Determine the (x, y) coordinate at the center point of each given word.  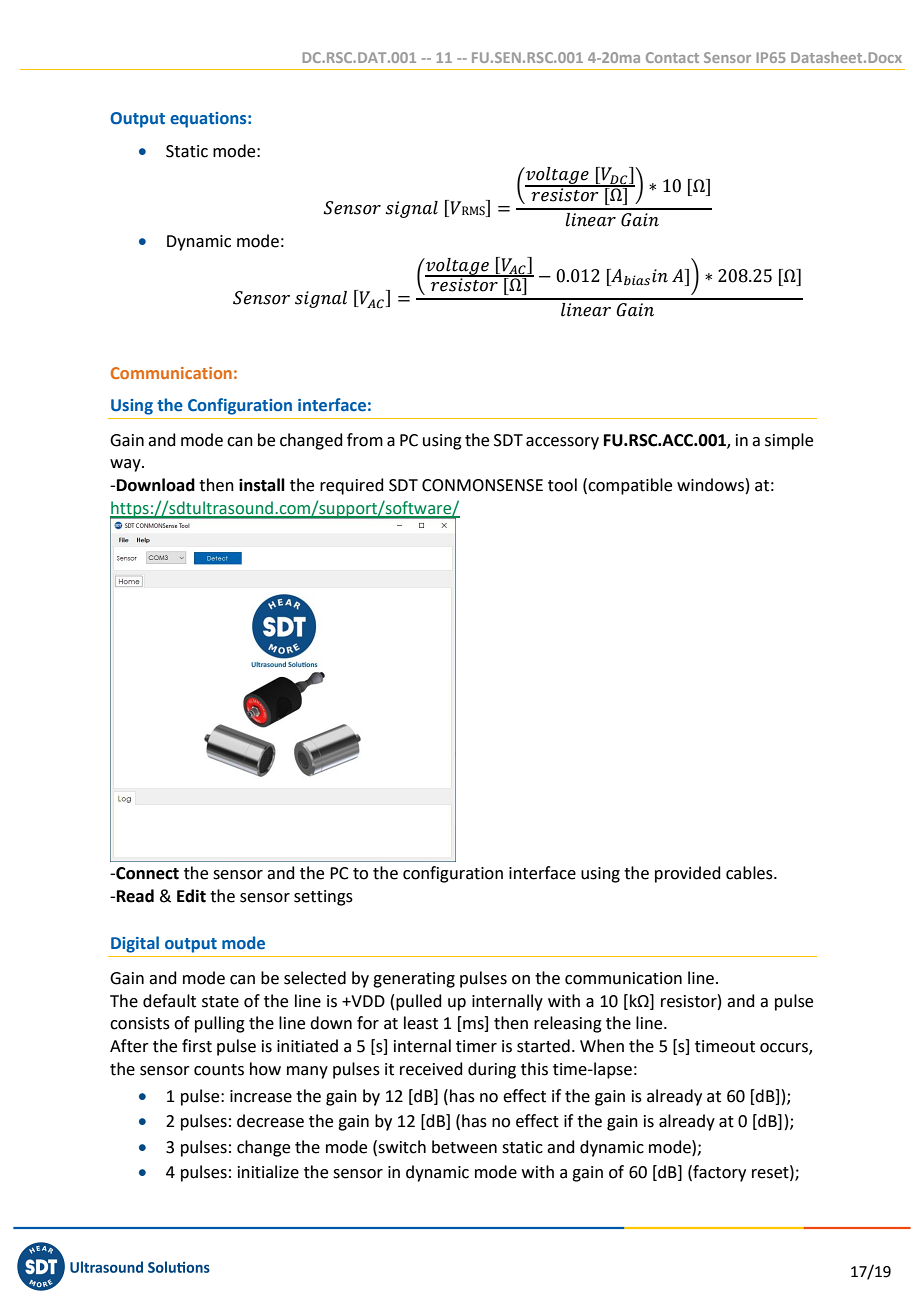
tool (562, 485)
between (464, 1147)
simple (789, 441)
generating (414, 980)
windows (710, 485)
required (352, 486)
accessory (562, 443)
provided (688, 874)
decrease (270, 1121)
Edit (191, 896)
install (262, 485)
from (365, 440)
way (126, 465)
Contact (672, 57)
